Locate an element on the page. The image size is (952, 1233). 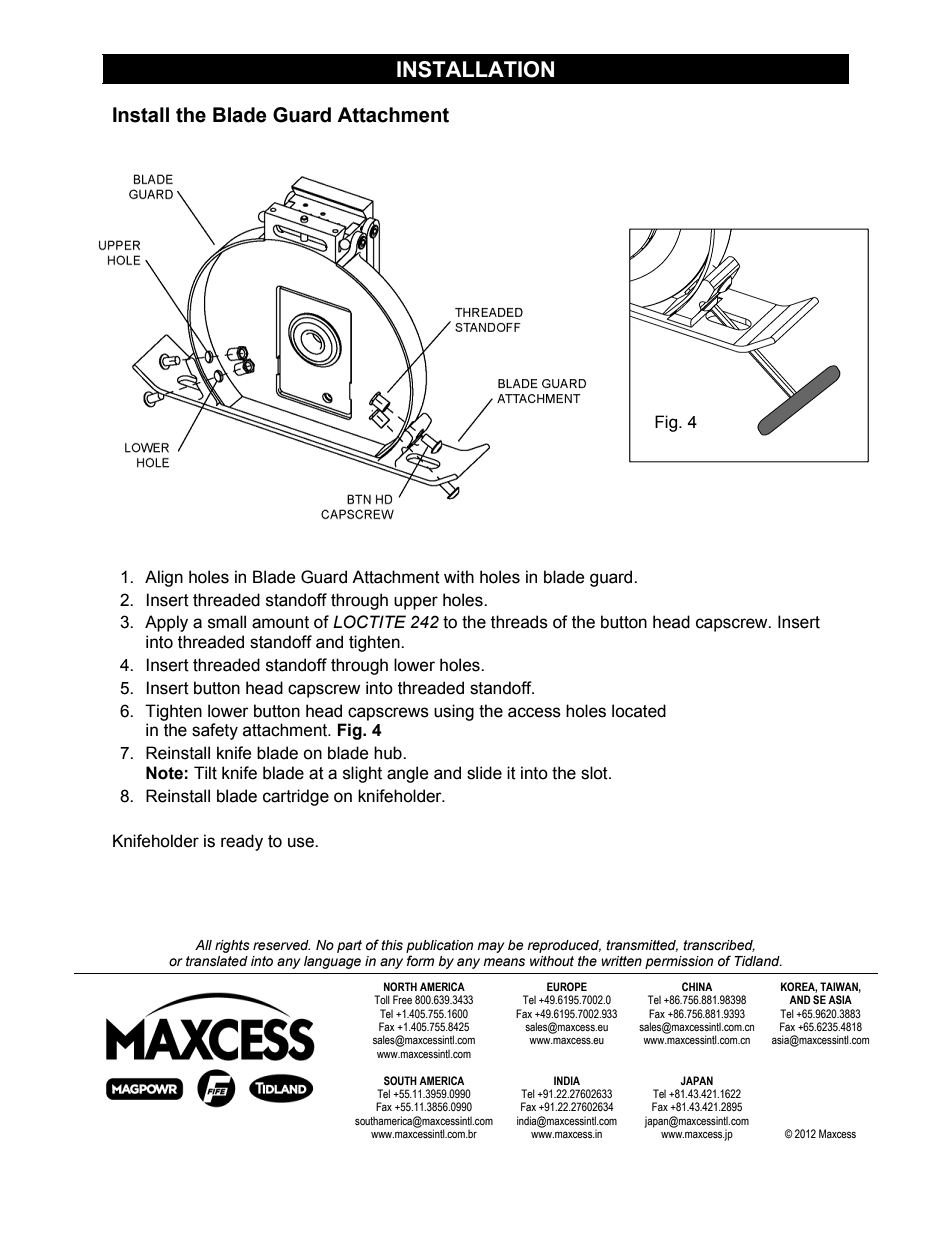
NORTH is located at coordinates (400, 986).
